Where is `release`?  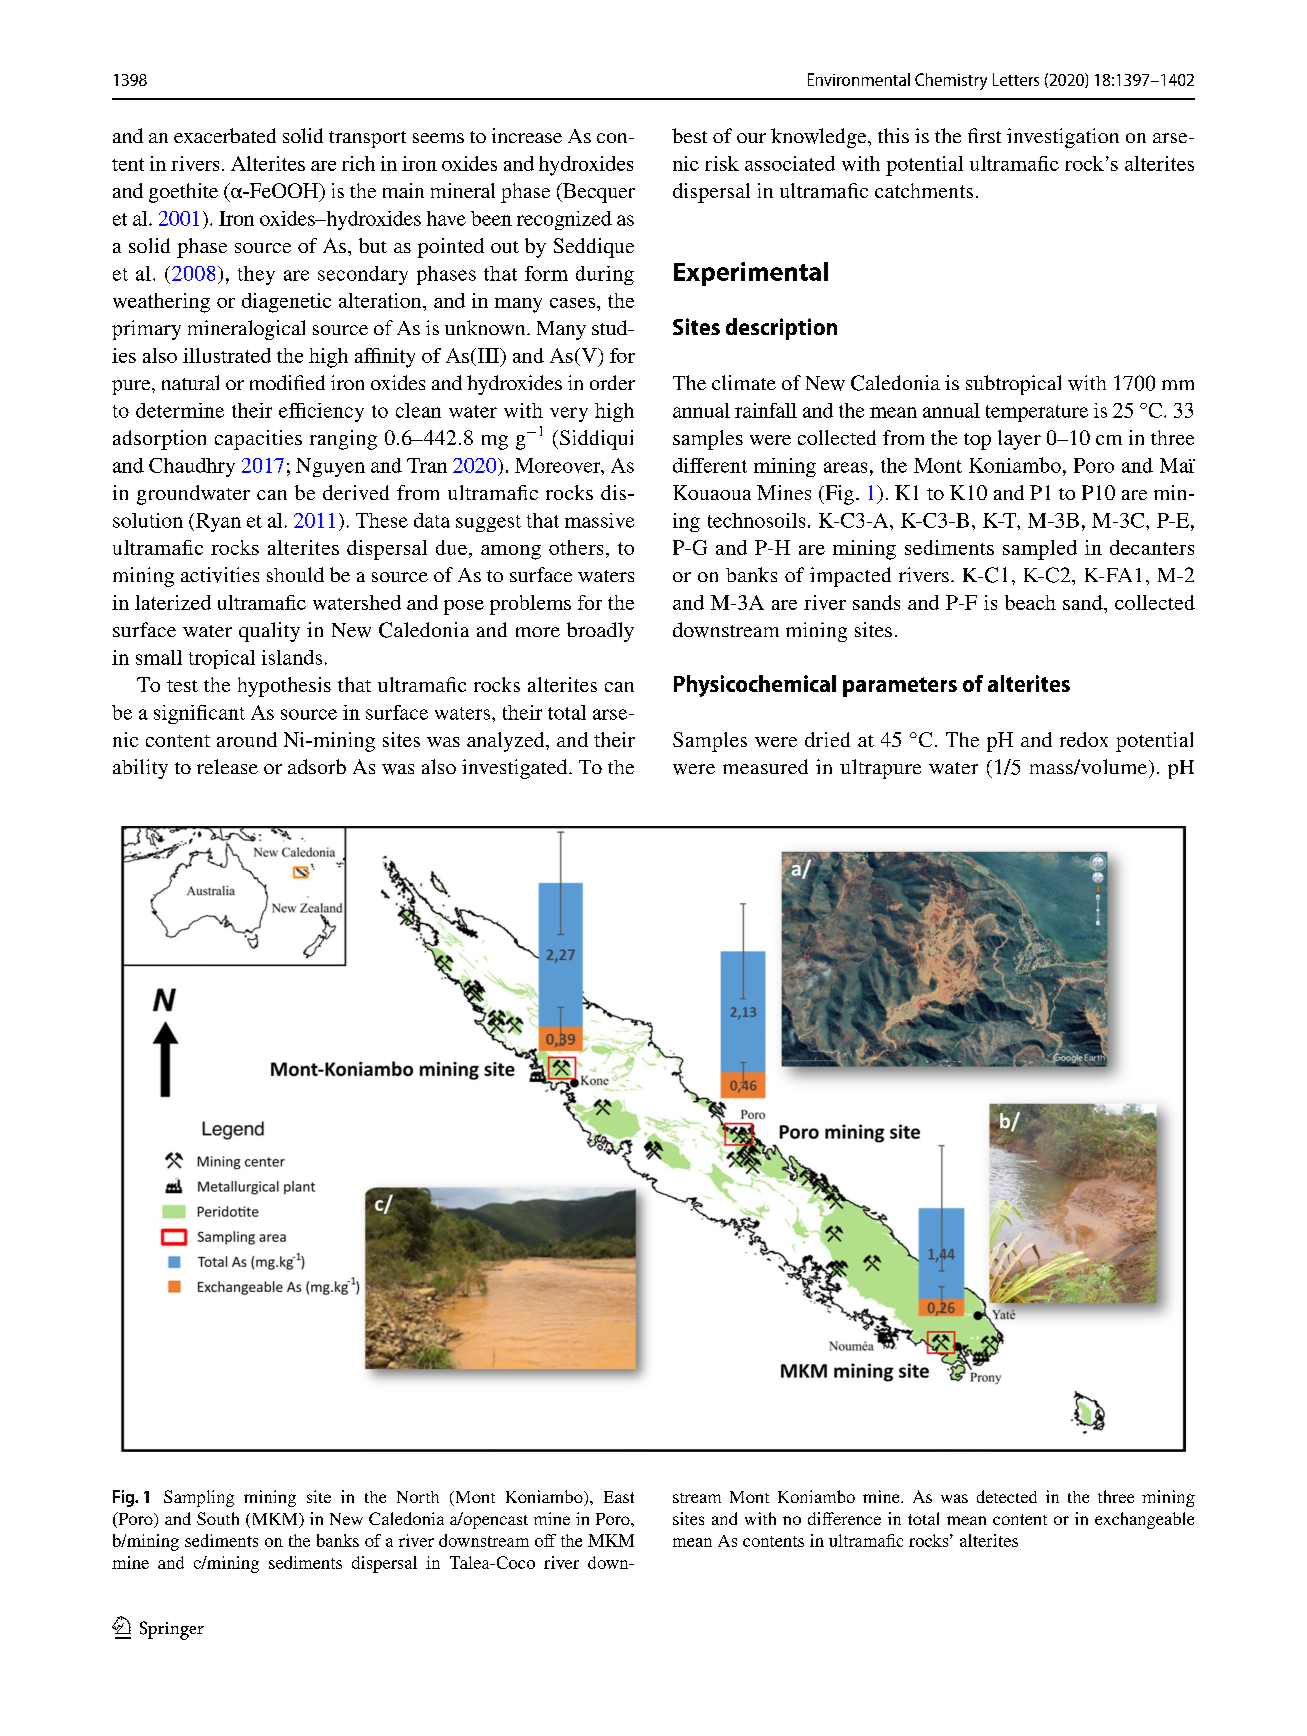
release is located at coordinates (227, 766).
